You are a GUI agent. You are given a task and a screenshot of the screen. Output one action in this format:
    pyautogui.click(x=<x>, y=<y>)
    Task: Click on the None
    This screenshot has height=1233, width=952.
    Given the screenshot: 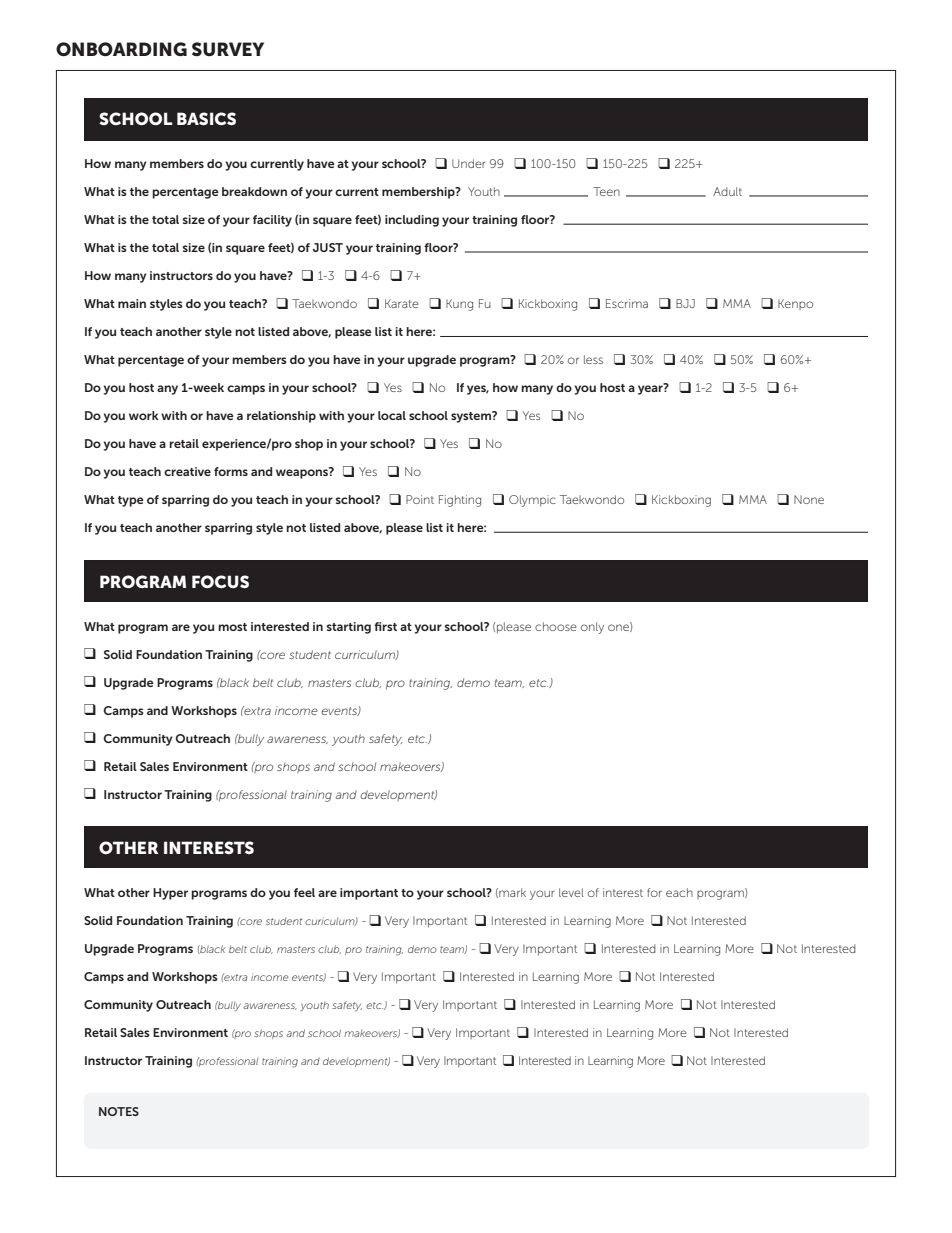 What is the action you would take?
    pyautogui.click(x=809, y=499)
